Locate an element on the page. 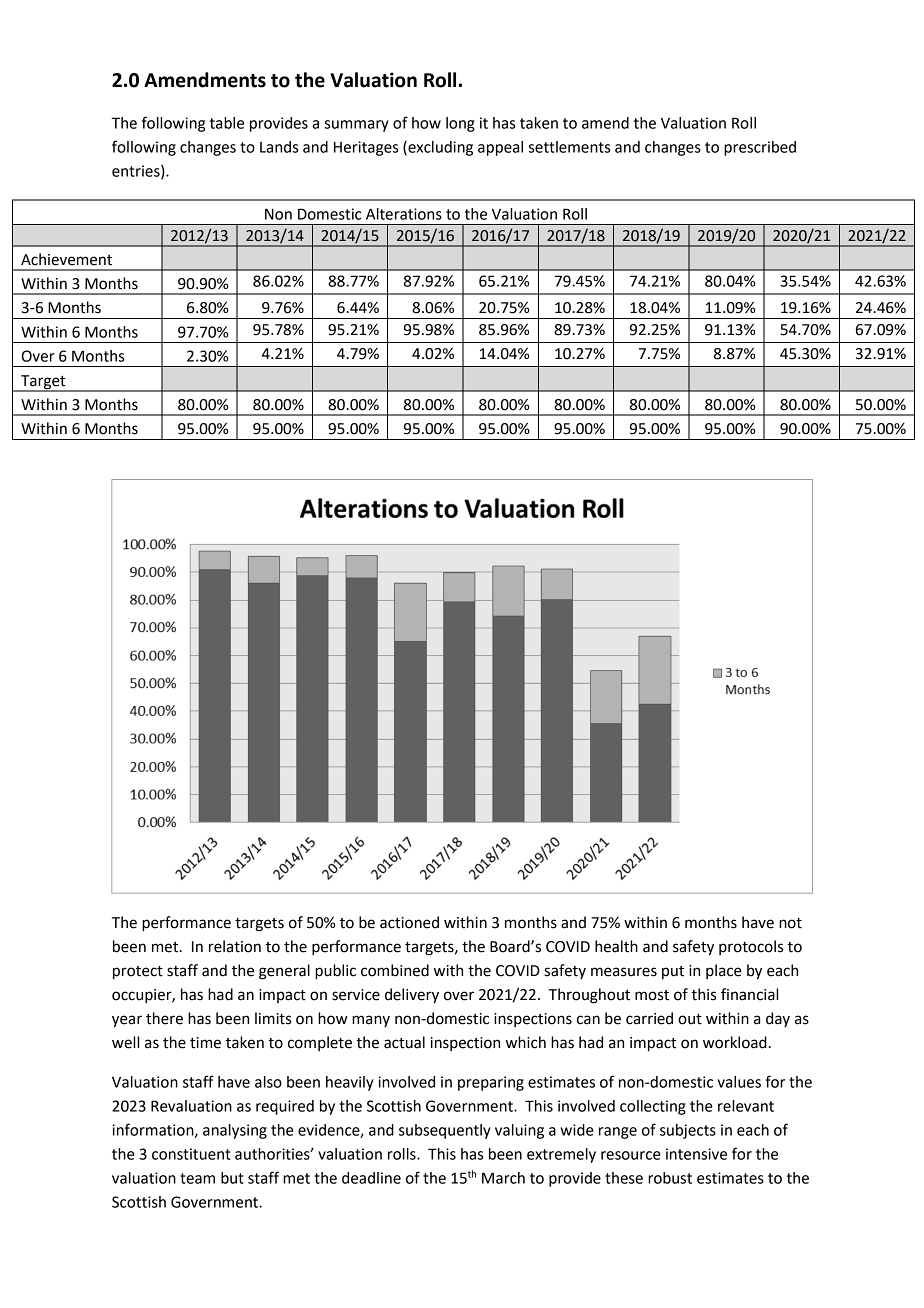 This image has height=1308, width=924. subsequently is located at coordinates (445, 1131).
